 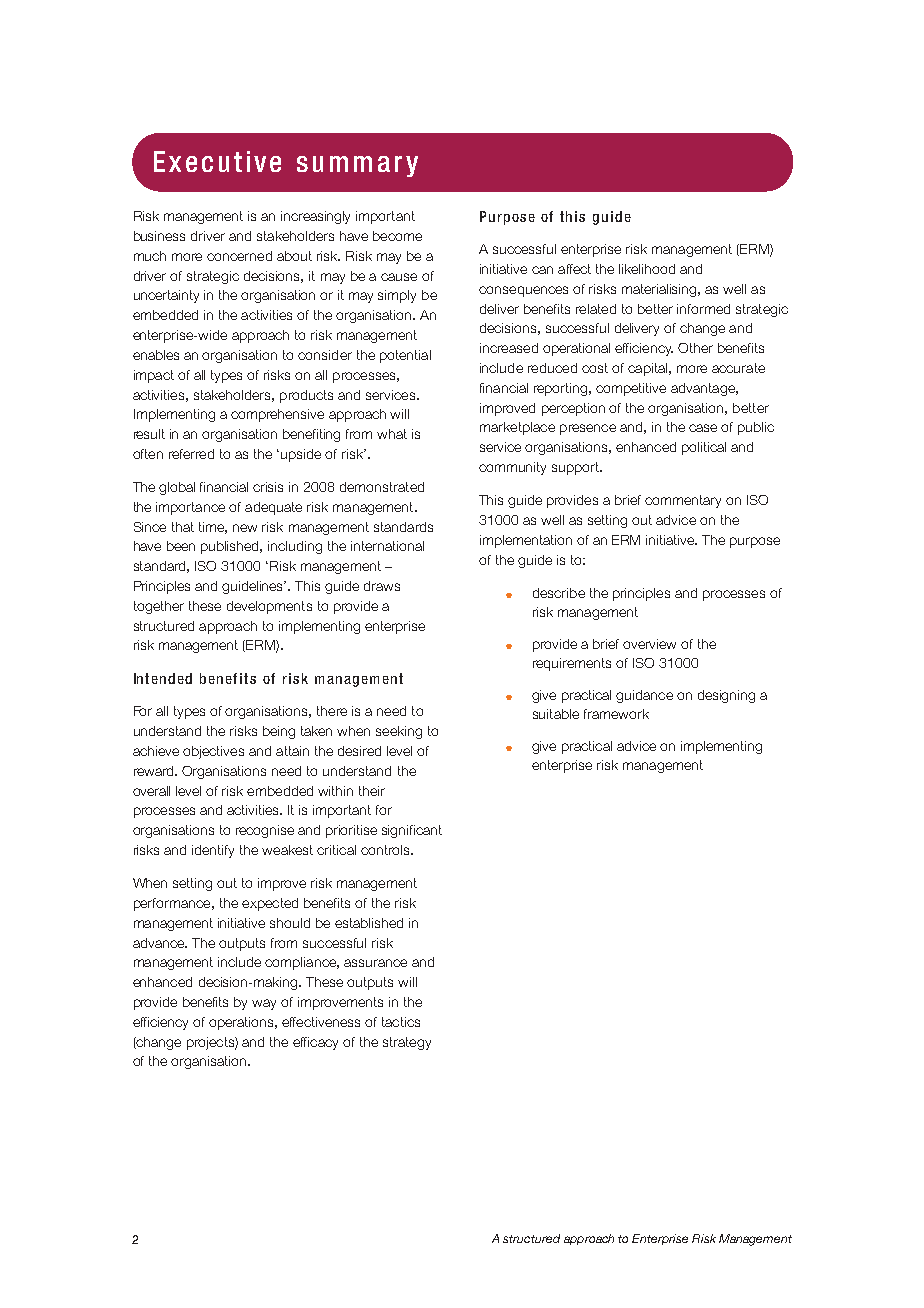 What do you see at coordinates (397, 236) in the image?
I see `become` at bounding box center [397, 236].
